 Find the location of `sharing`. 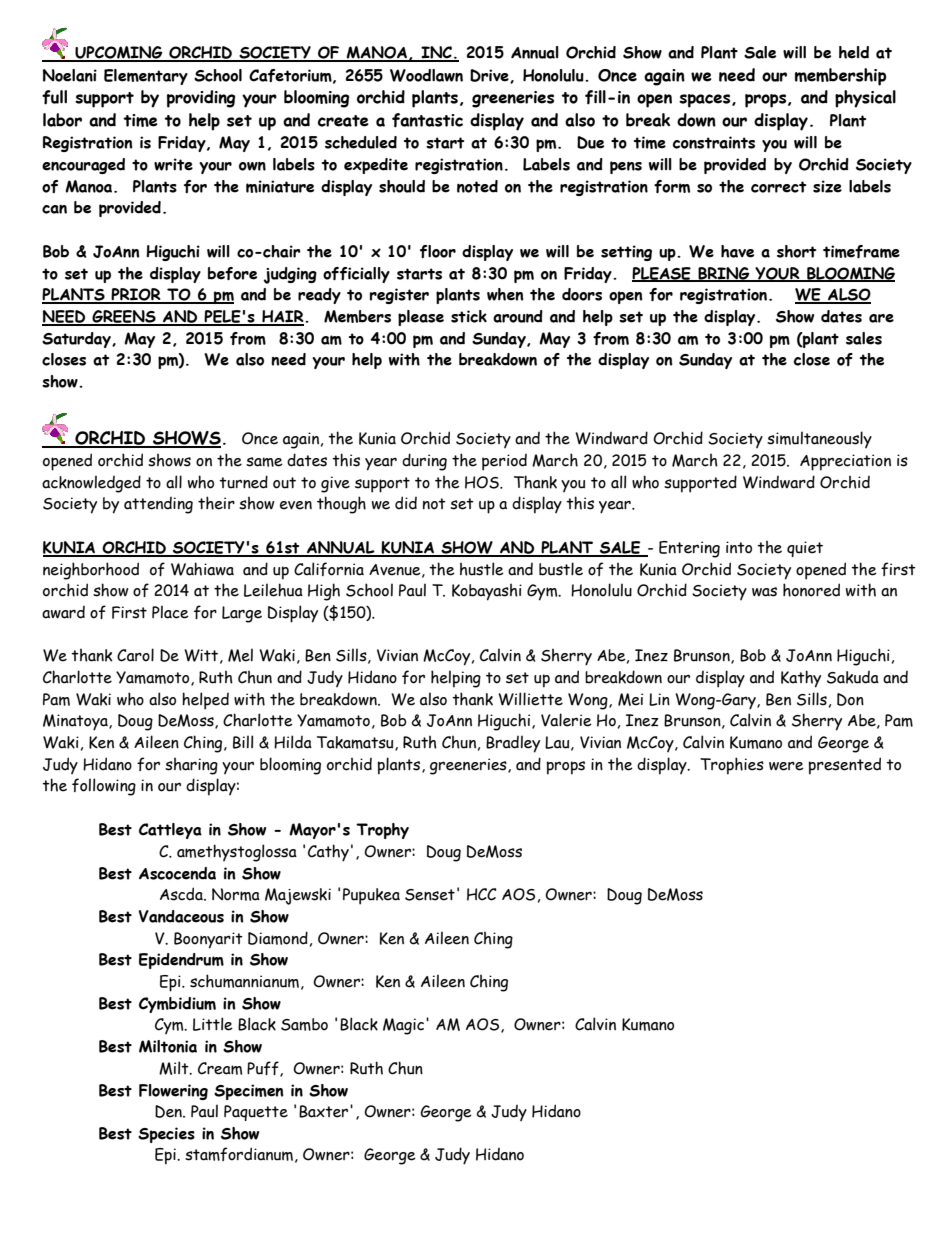

sharing is located at coordinates (191, 766).
